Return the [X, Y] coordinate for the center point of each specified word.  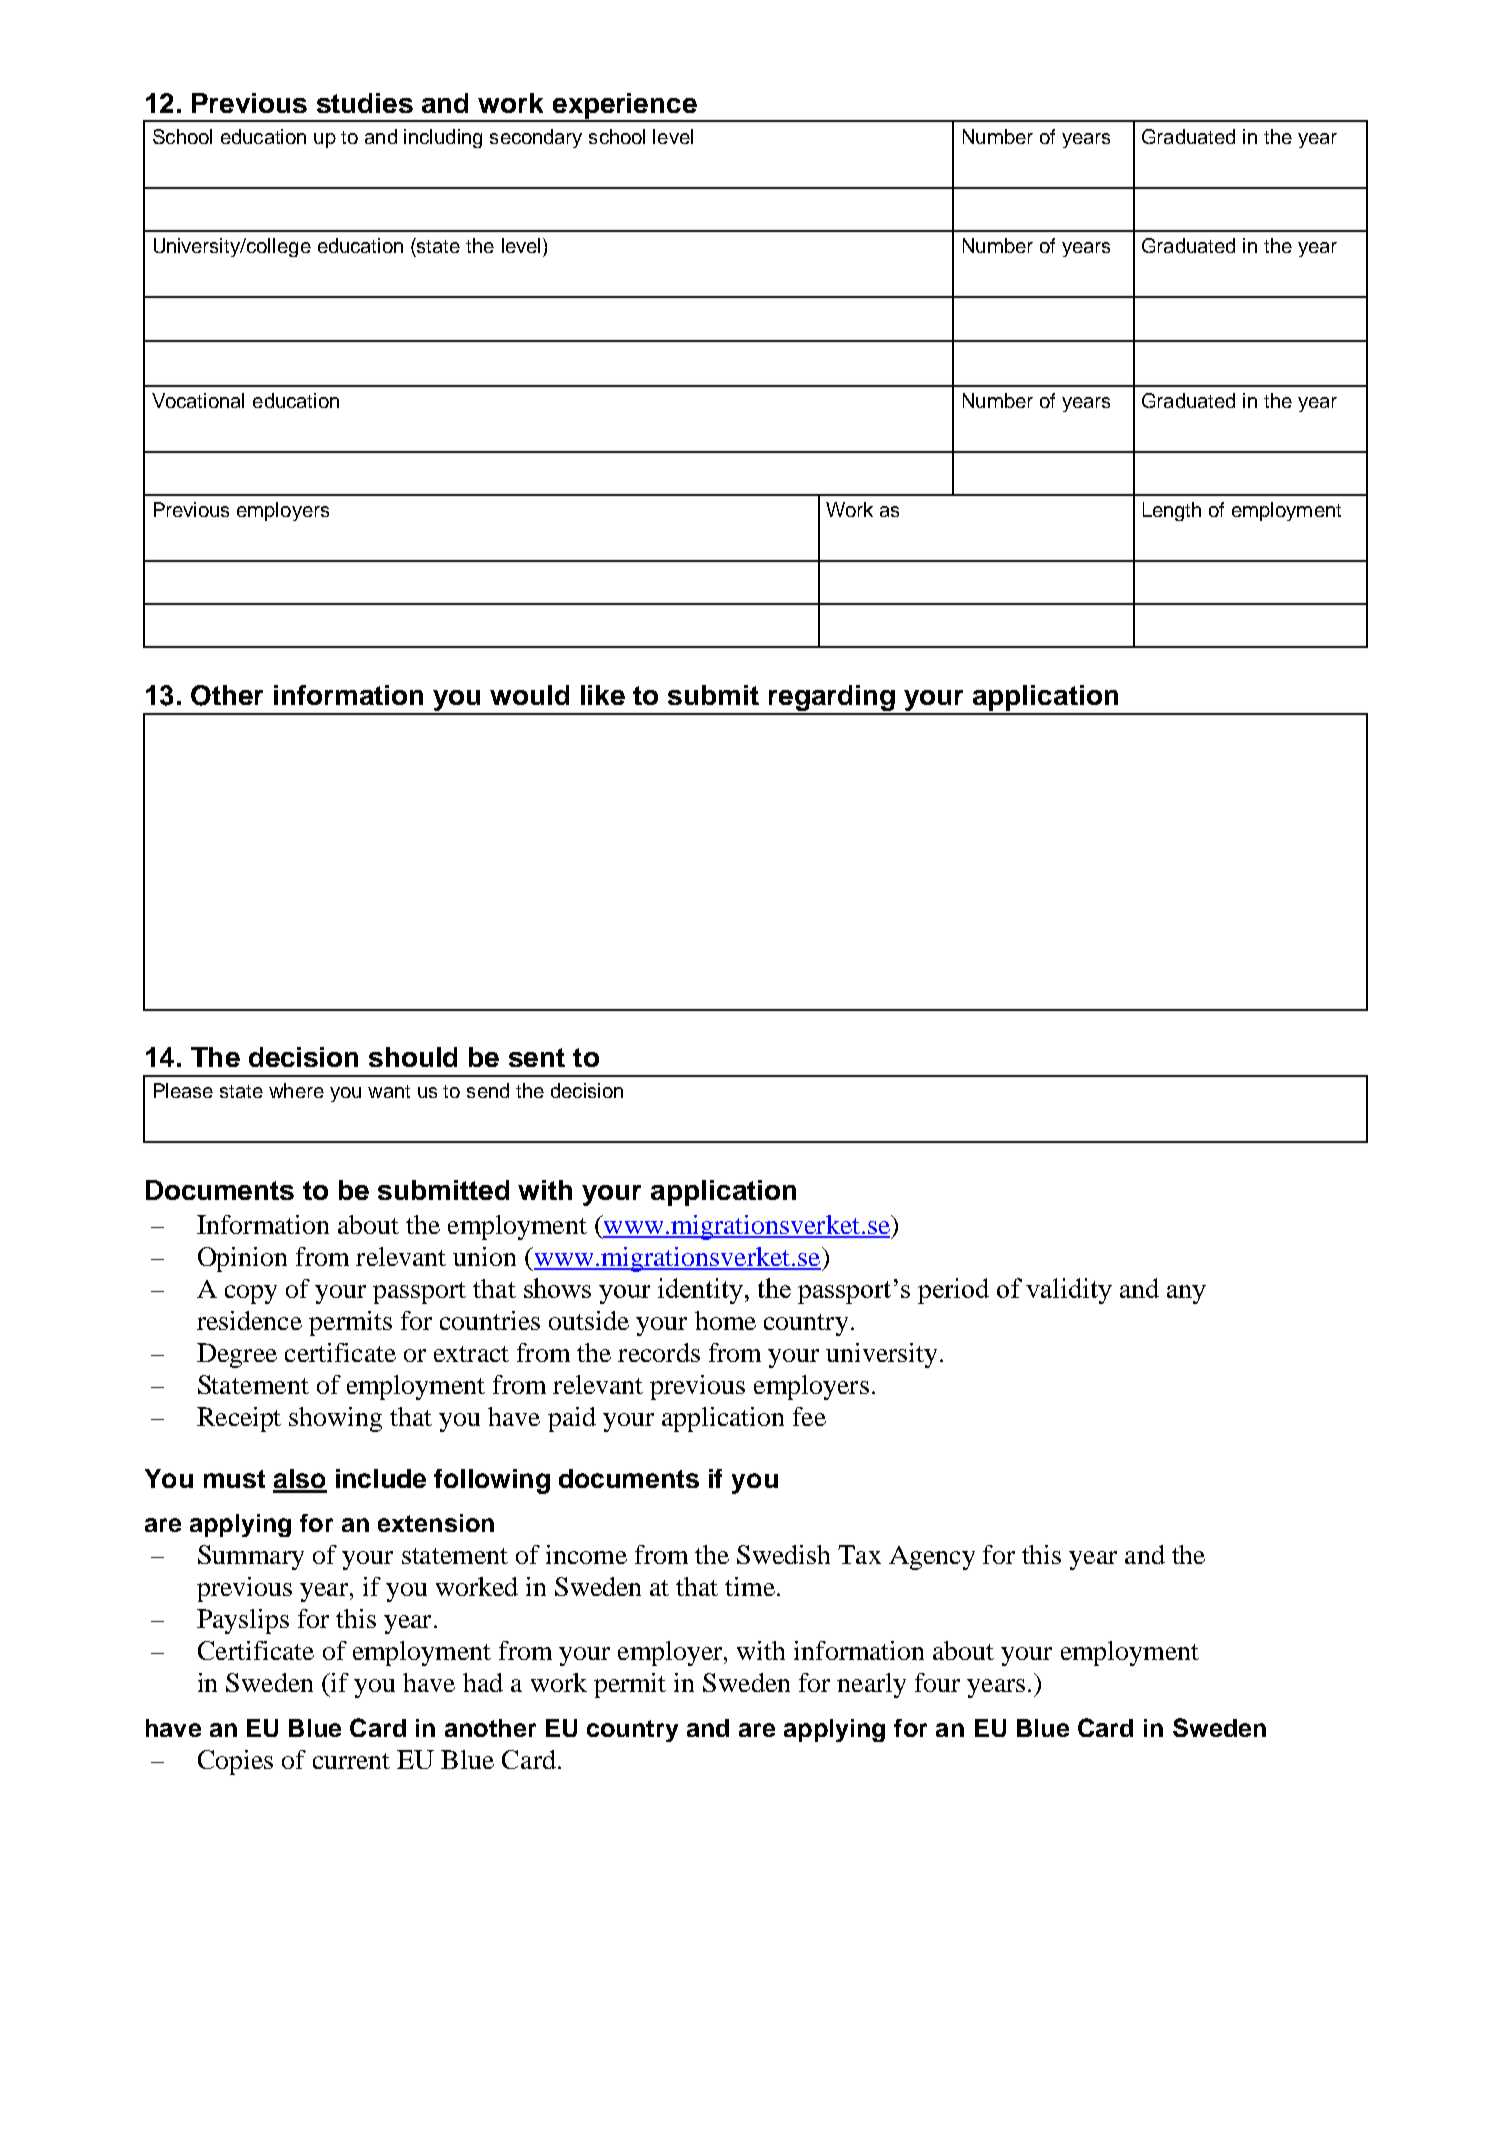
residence [249, 1320]
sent [537, 1057]
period [953, 1291]
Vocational [198, 400]
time [750, 1586]
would [529, 695]
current [351, 1761]
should [413, 1057]
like [603, 695]
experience [625, 107]
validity [1069, 1291]
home [725, 1320]
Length [1172, 511]
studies [365, 103]
